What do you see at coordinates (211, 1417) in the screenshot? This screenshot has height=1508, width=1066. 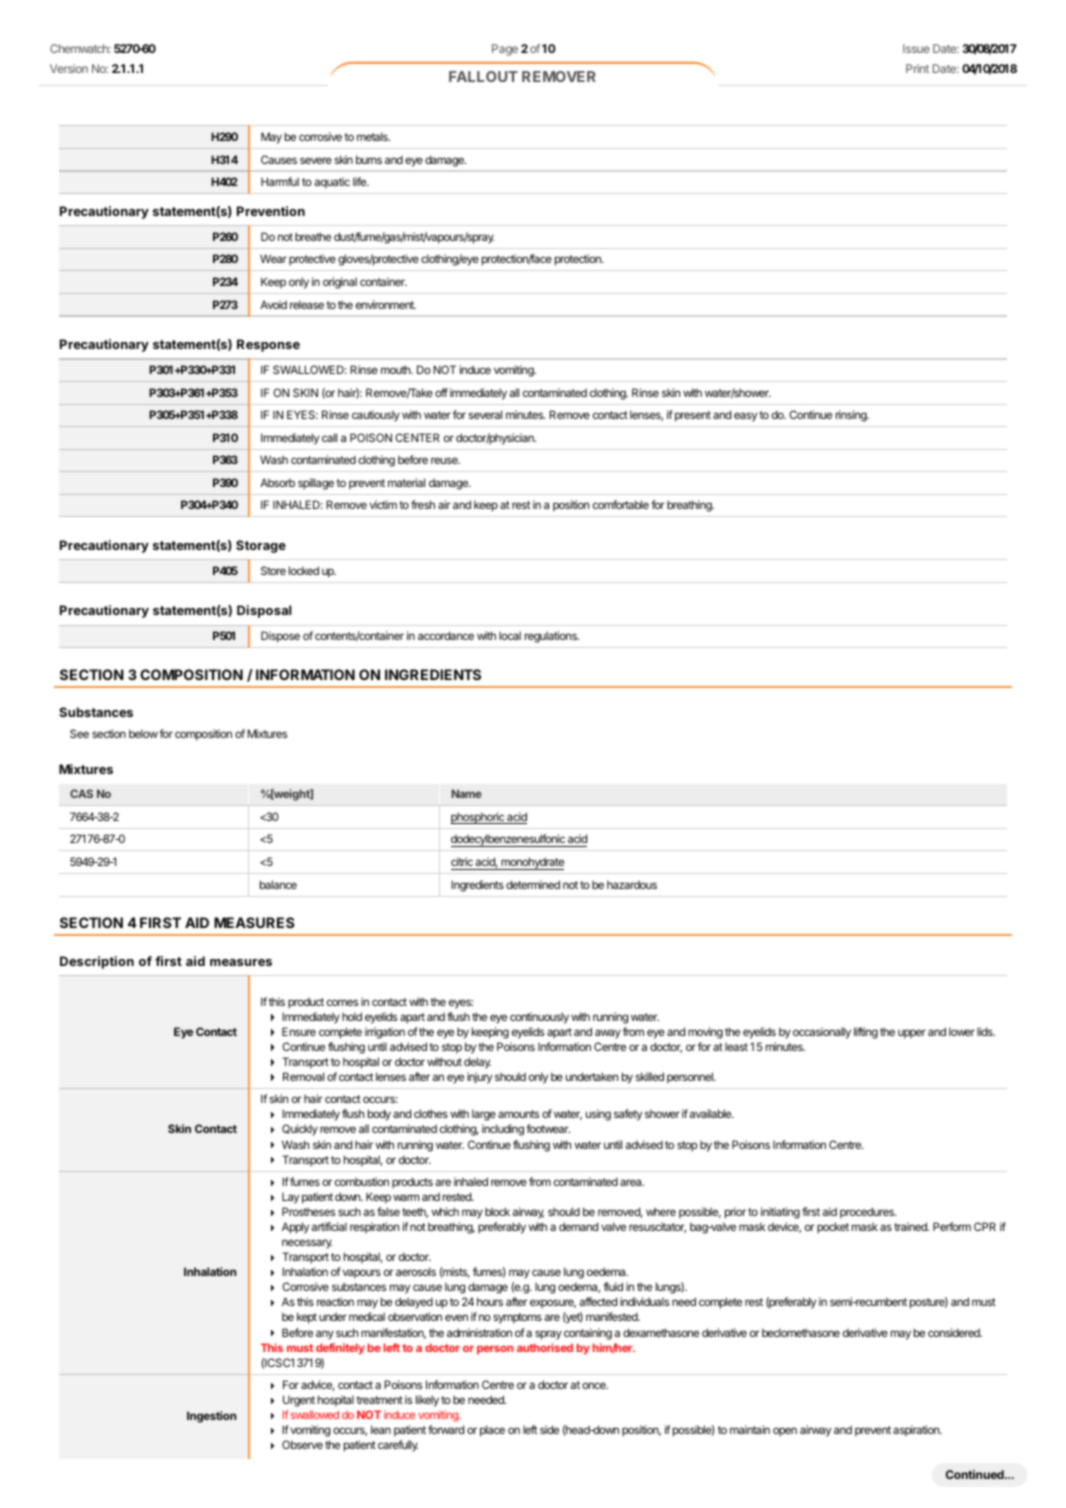 I see `Ingestion` at bounding box center [211, 1417].
